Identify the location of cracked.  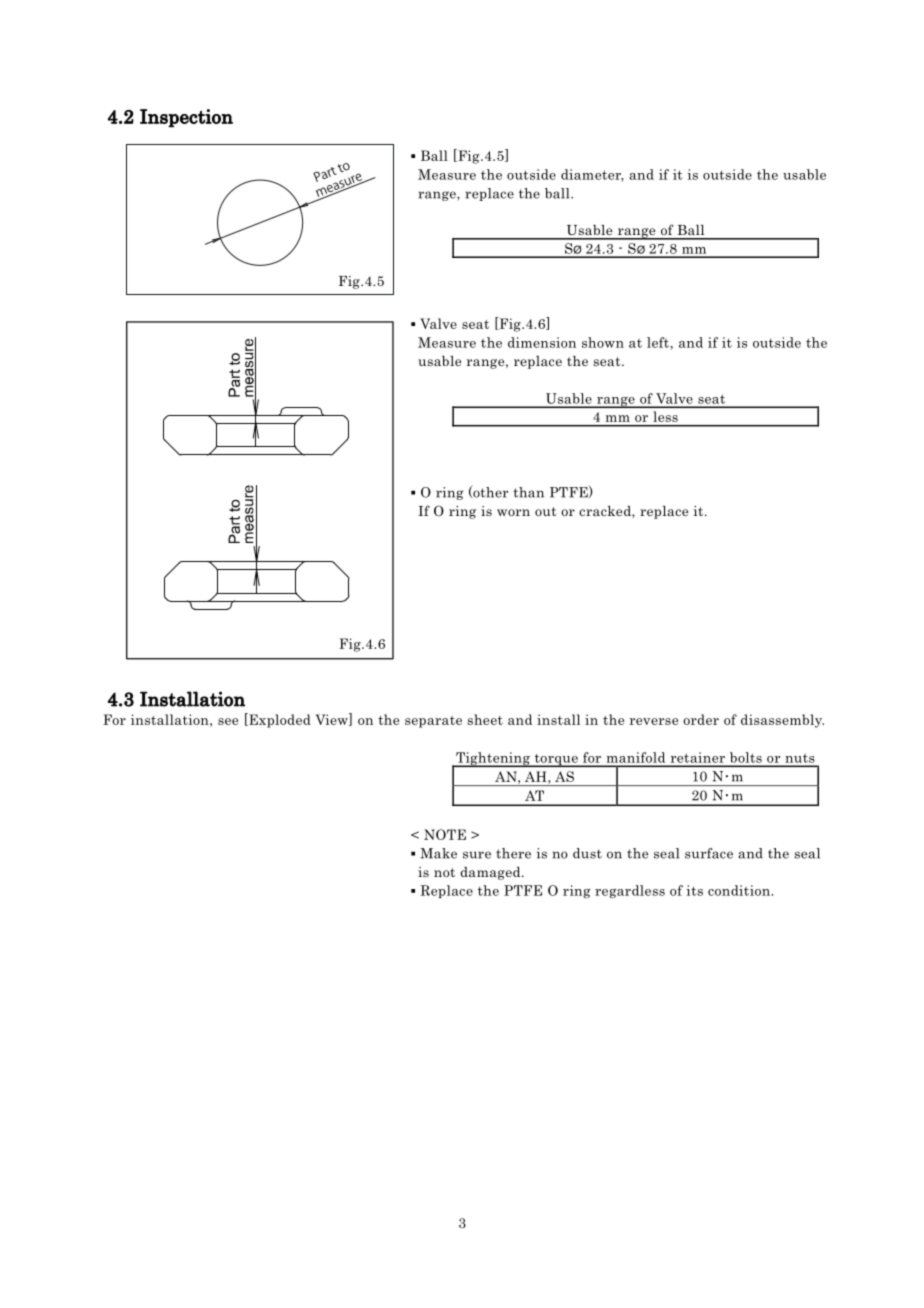
(606, 511).
